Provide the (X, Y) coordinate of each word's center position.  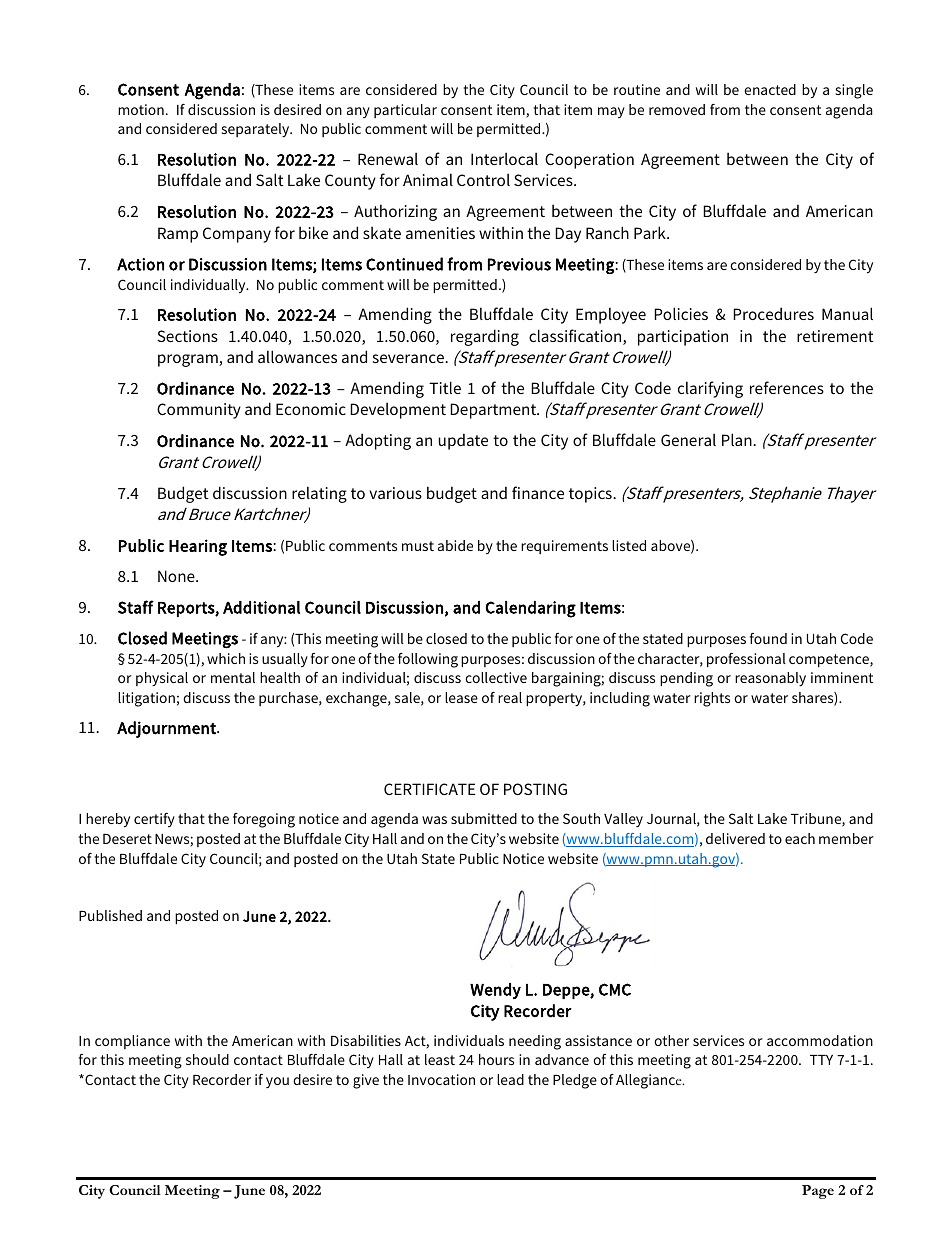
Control (483, 179)
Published (110, 915)
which (226, 658)
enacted (770, 89)
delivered (735, 838)
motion (141, 109)
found (768, 638)
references (787, 387)
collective (496, 677)
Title (445, 387)
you (277, 1082)
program (189, 360)
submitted (484, 818)
